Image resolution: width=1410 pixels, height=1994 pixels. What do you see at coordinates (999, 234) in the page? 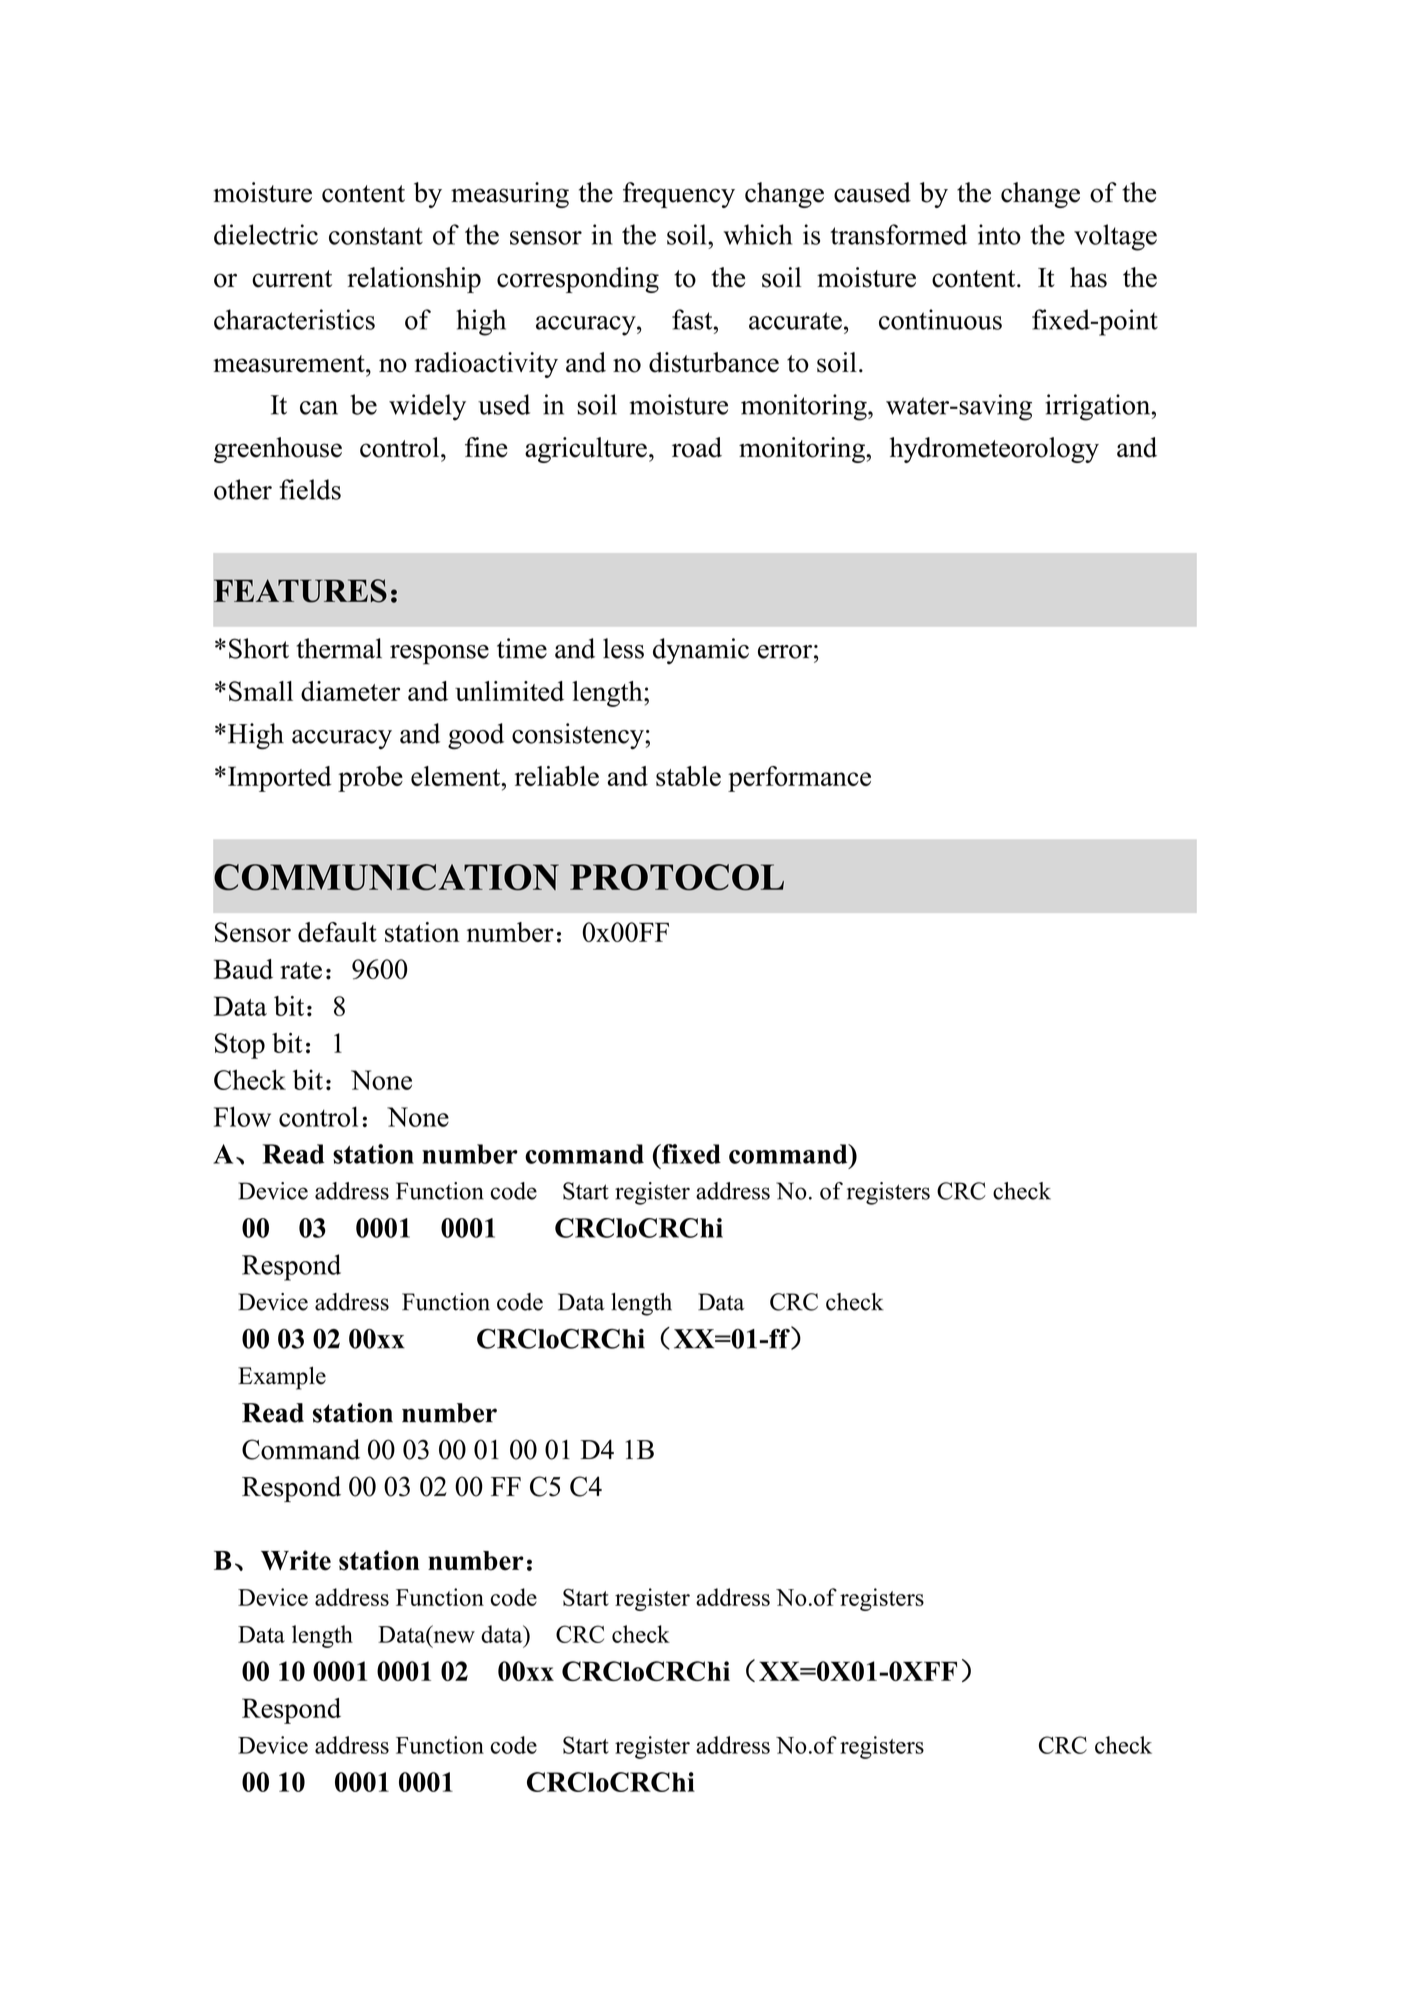
I see `into` at bounding box center [999, 234].
